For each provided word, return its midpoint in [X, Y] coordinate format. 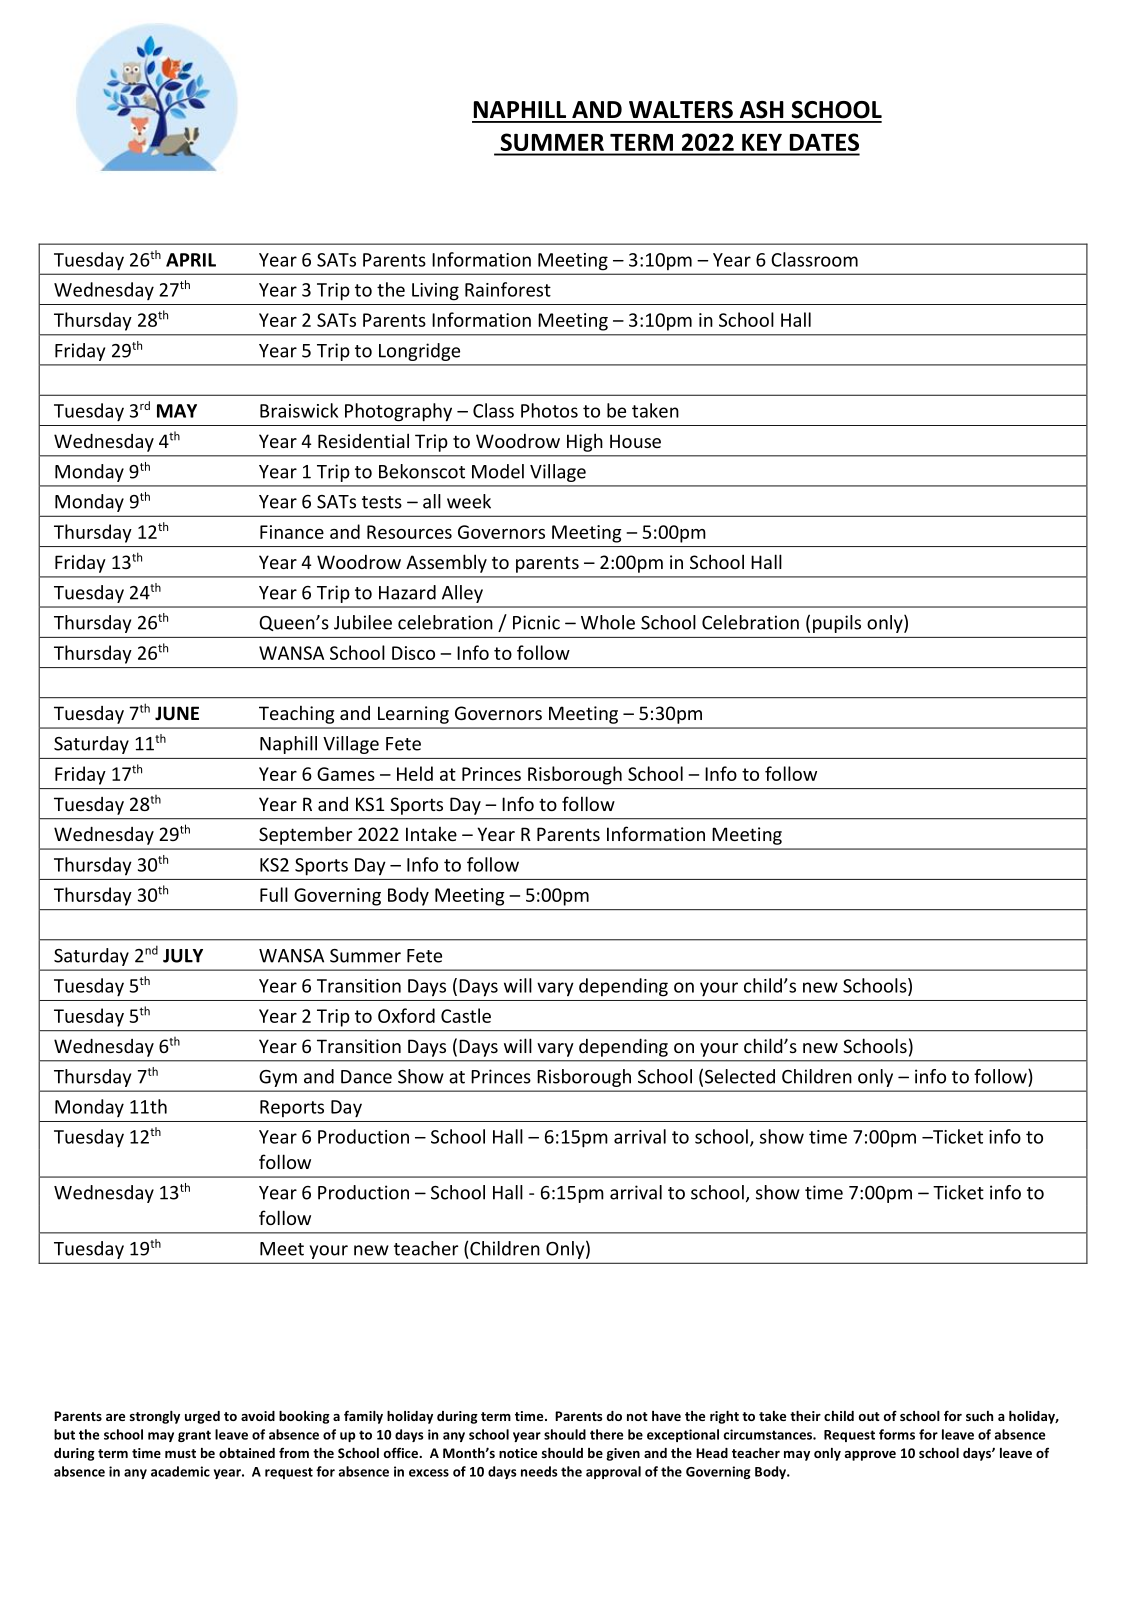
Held [415, 773]
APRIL [191, 260]
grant [194, 1436]
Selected [740, 1076]
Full [274, 894]
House [635, 441]
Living [435, 292]
